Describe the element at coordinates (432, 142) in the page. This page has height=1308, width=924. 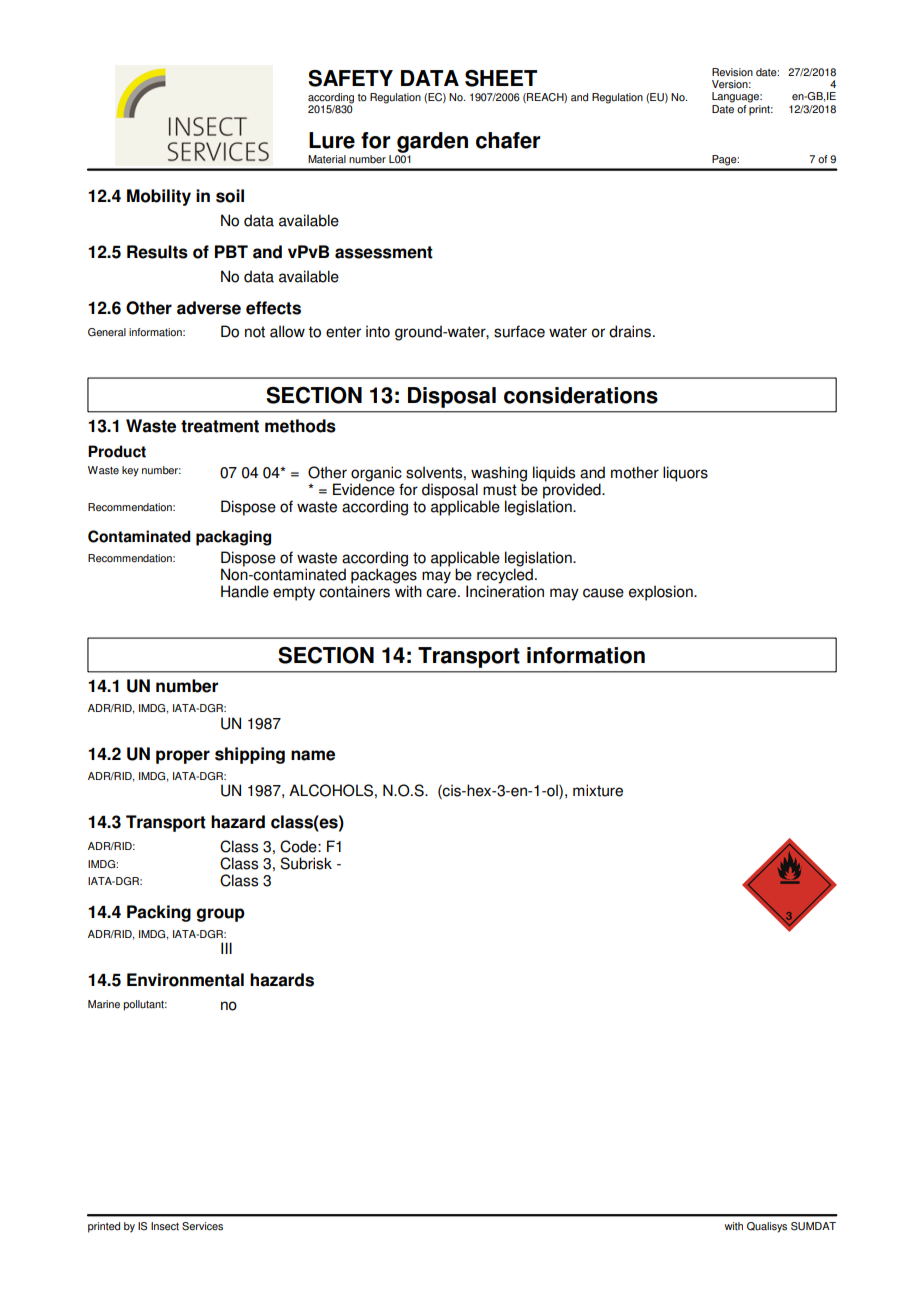
I see `garden` at that location.
